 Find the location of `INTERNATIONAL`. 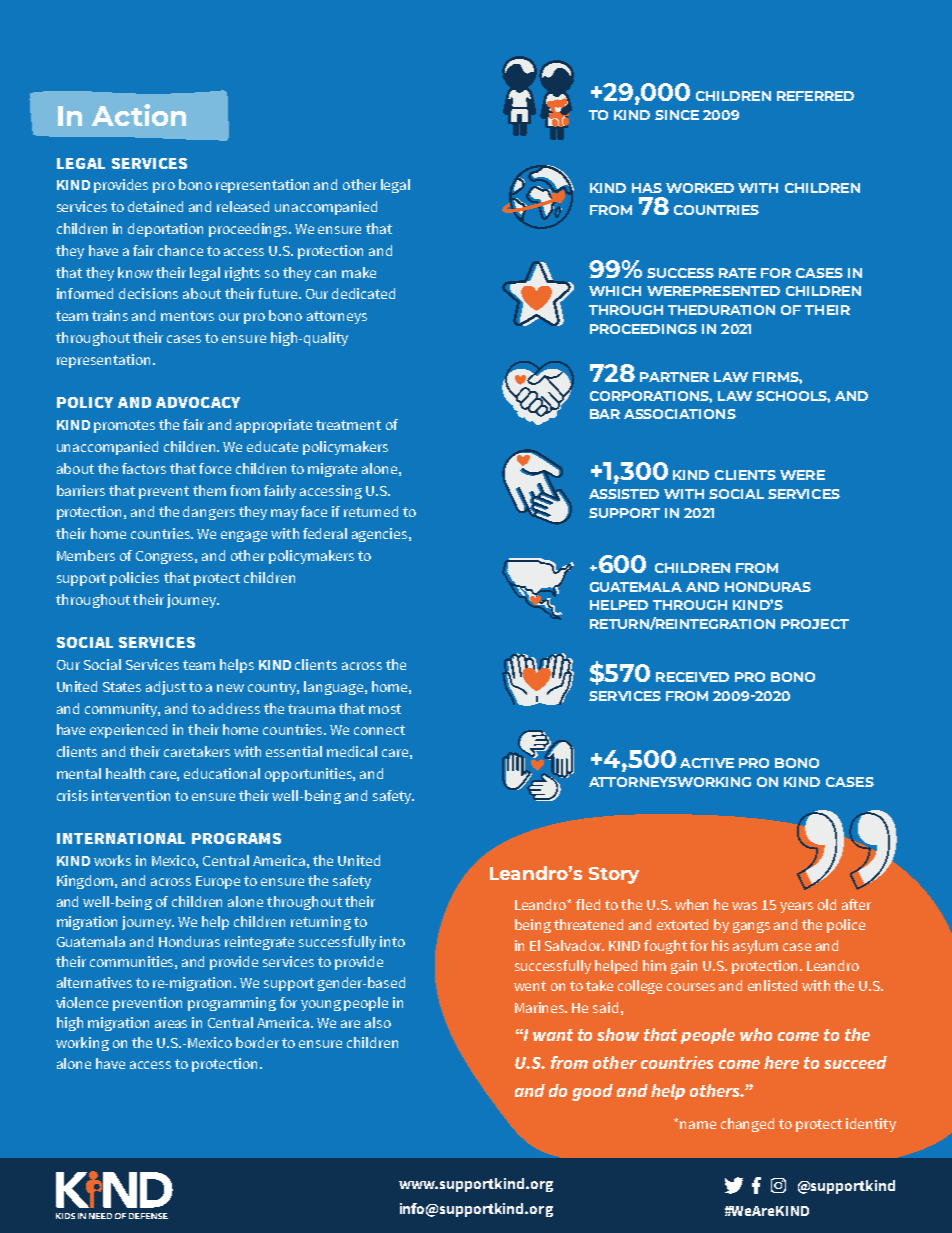

INTERNATIONAL is located at coordinates (121, 838).
